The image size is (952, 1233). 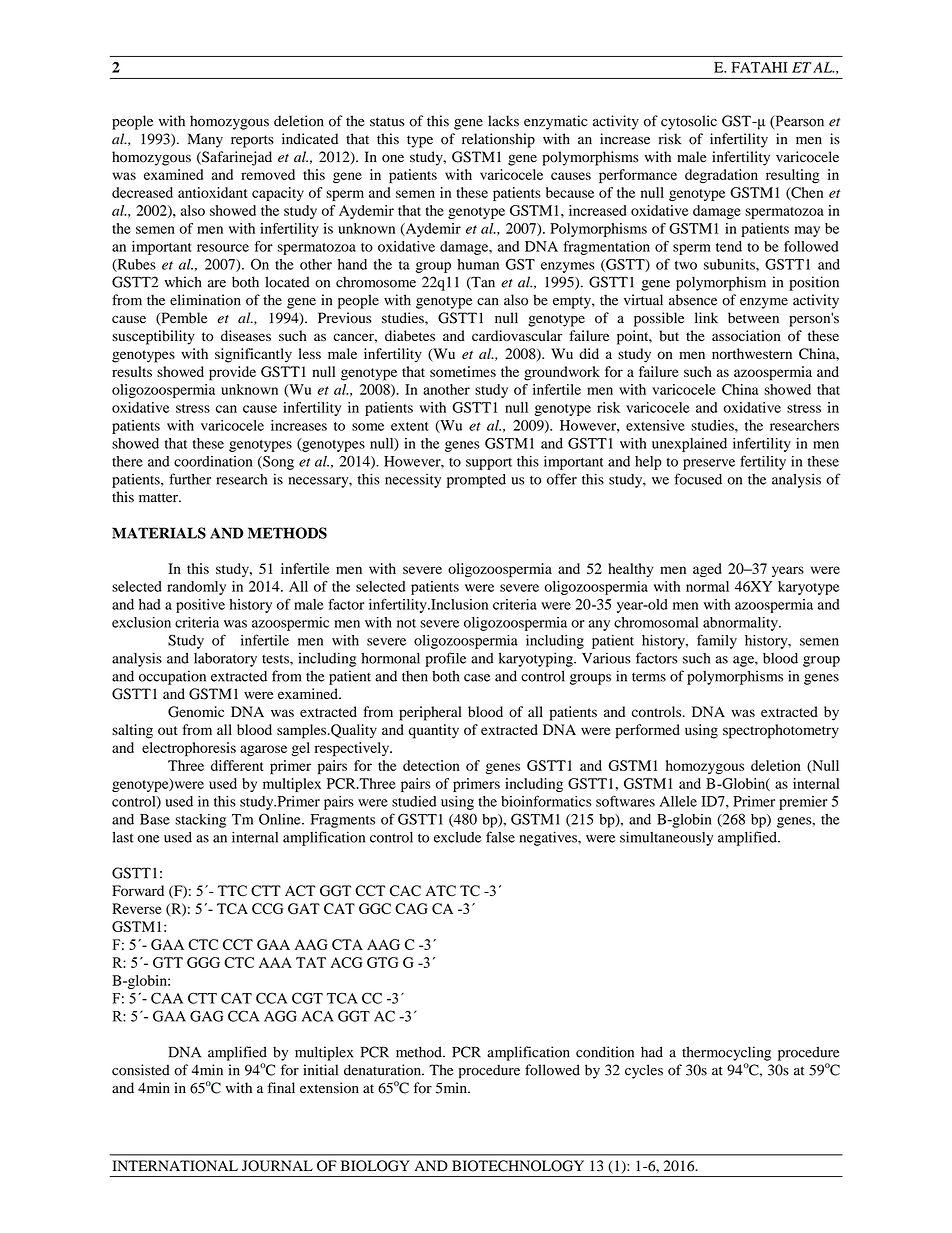 What do you see at coordinates (644, 1071) in the document?
I see `cycles` at bounding box center [644, 1071].
